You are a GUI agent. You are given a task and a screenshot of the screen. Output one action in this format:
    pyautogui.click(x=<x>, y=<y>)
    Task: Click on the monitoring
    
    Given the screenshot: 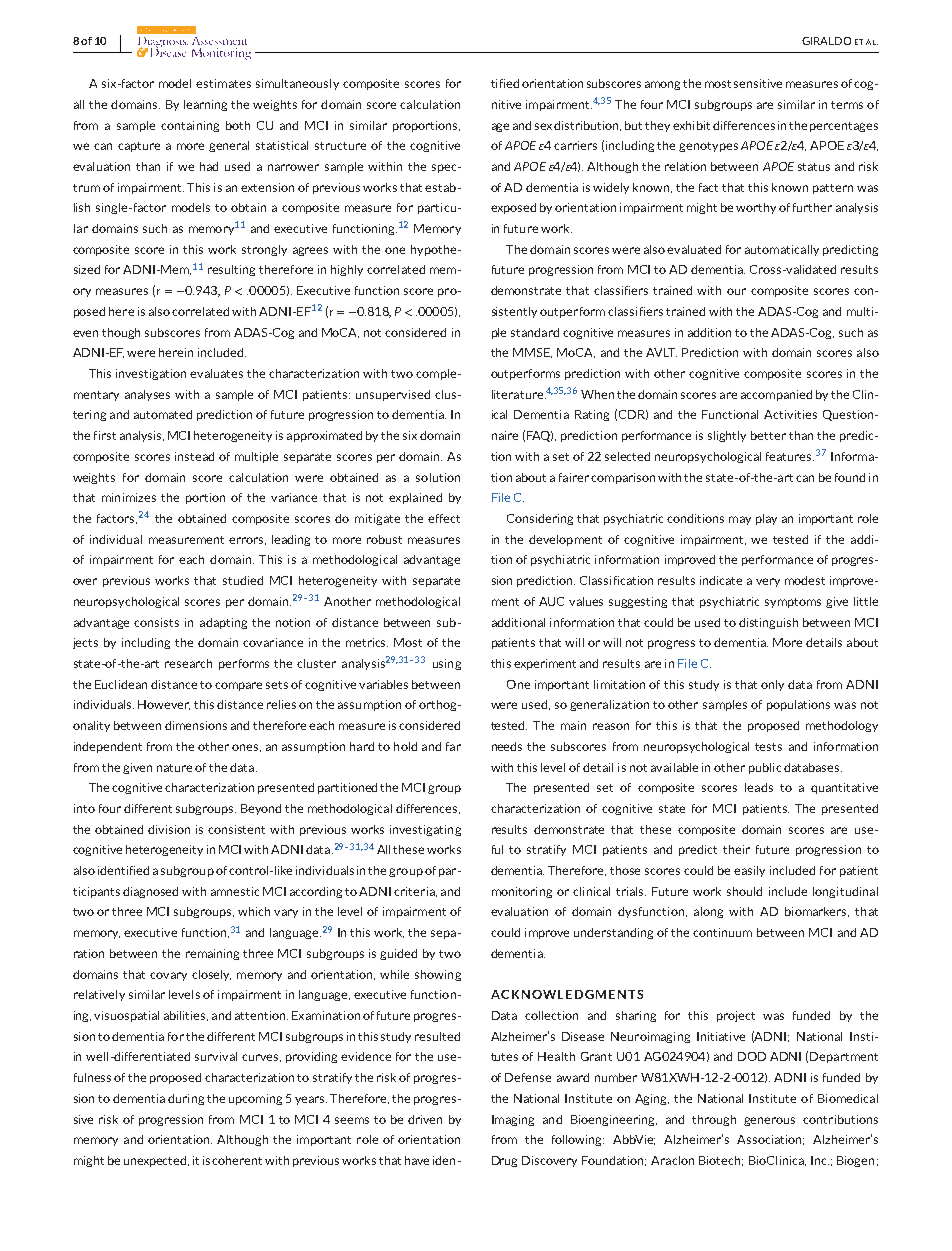 What is the action you would take?
    pyautogui.click(x=522, y=892)
